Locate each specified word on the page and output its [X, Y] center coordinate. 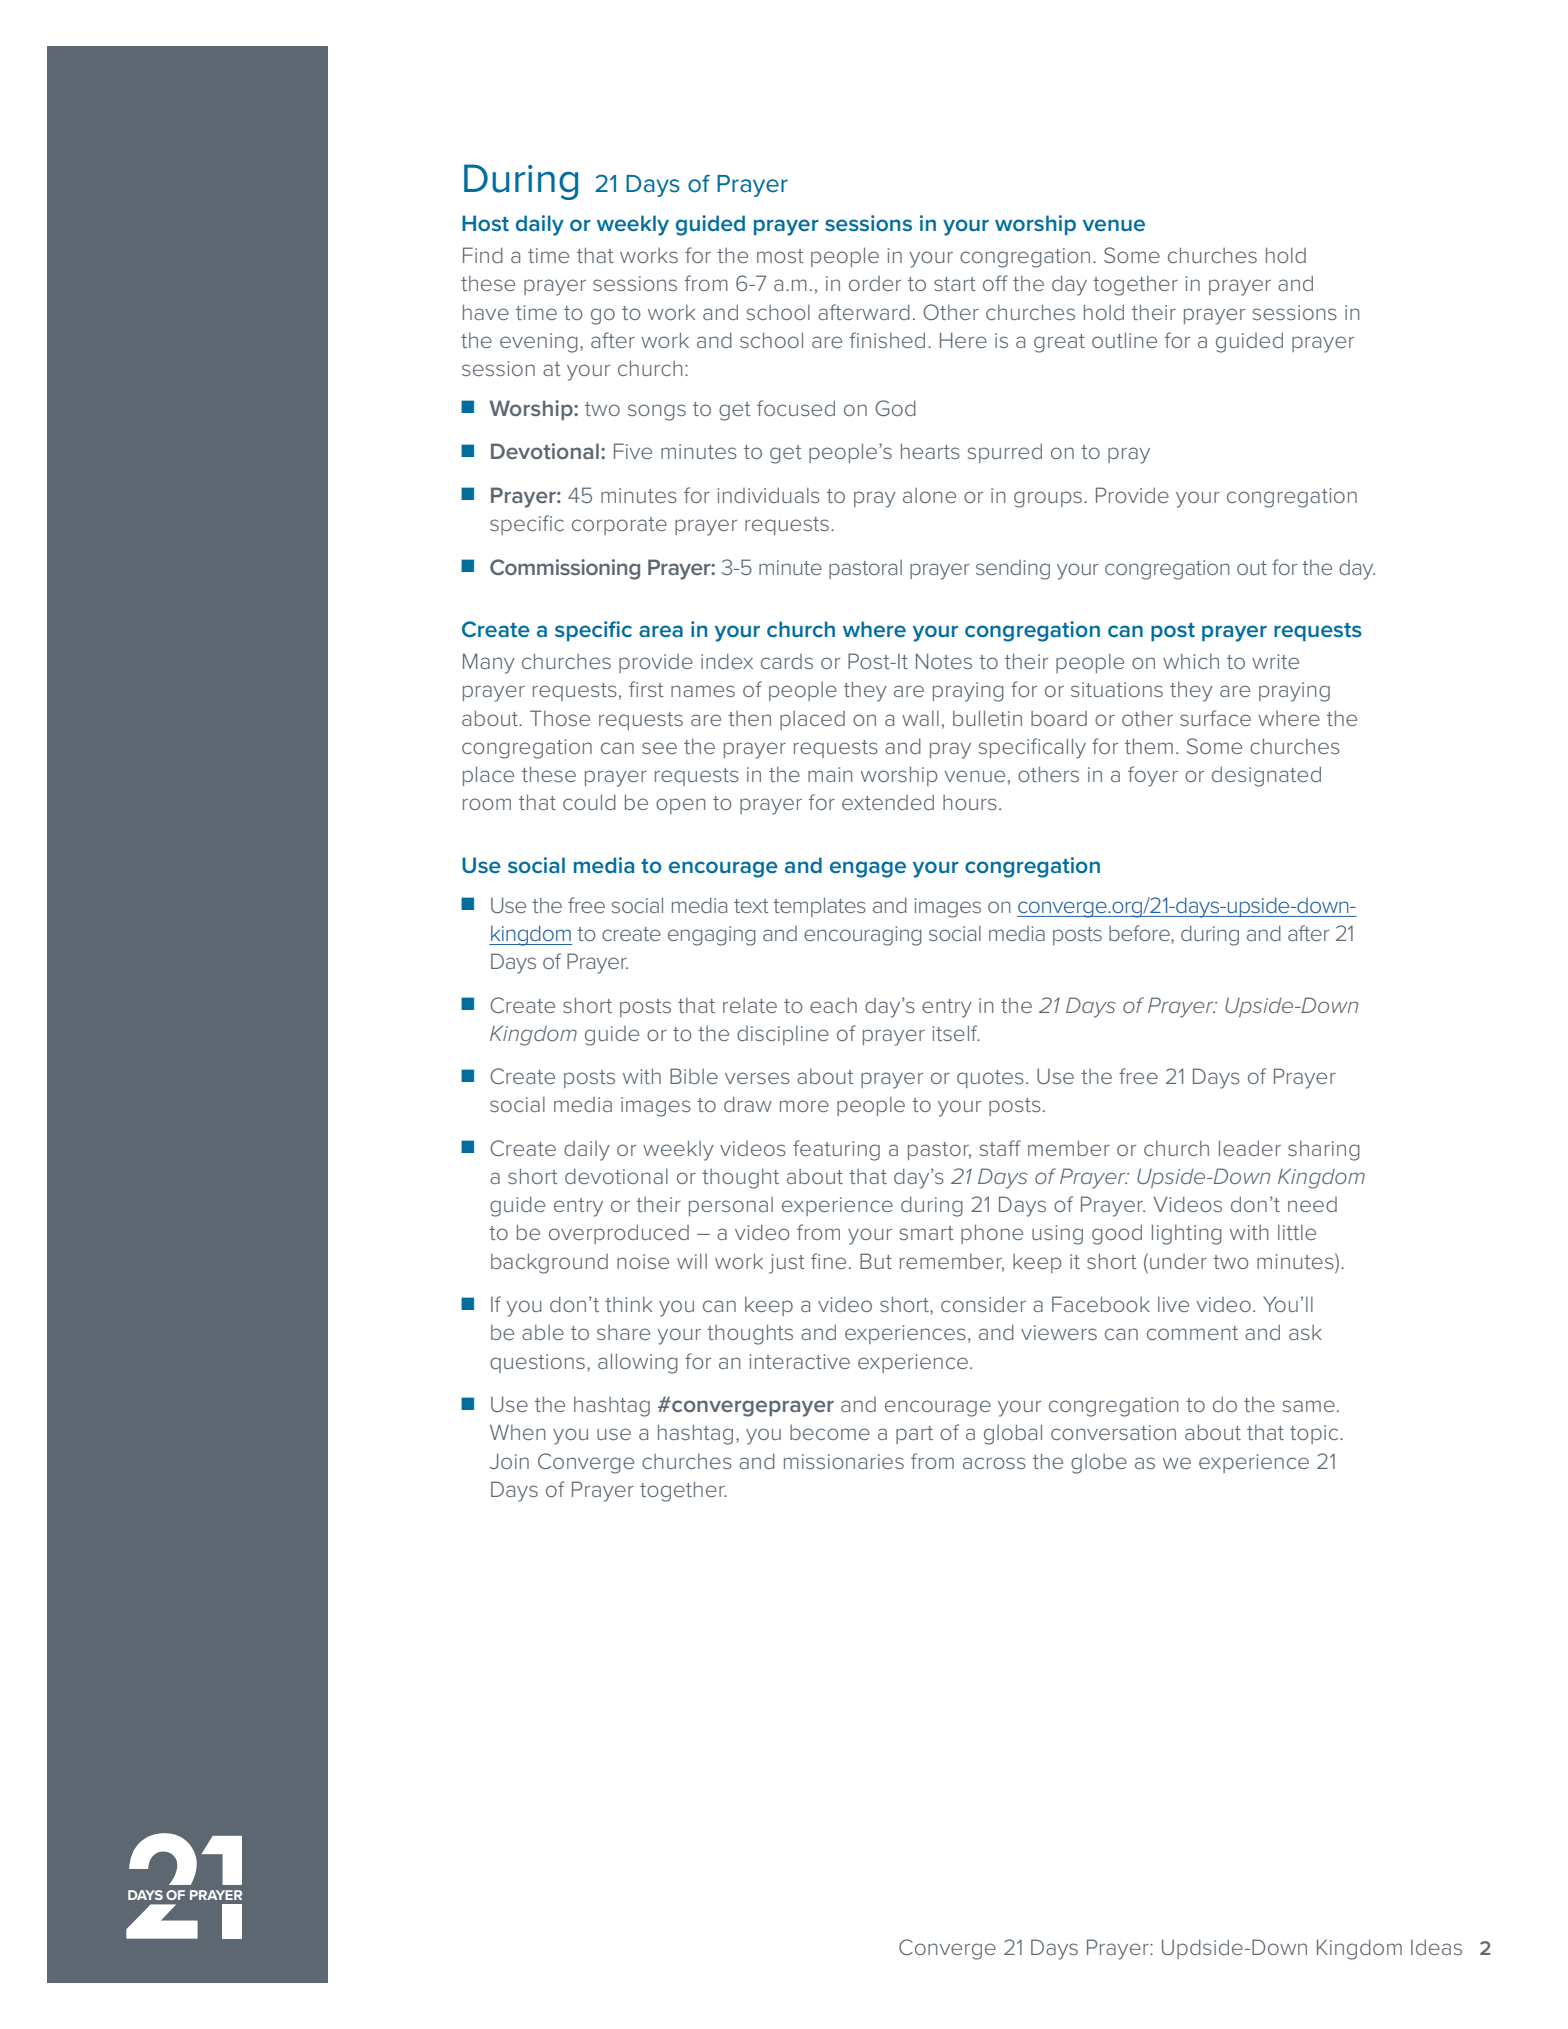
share [623, 1332]
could [589, 802]
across [994, 1463]
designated [1266, 776]
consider [983, 1304]
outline [1124, 340]
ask [1305, 1332]
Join [509, 1461]
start [955, 284]
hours [970, 802]
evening [539, 343]
